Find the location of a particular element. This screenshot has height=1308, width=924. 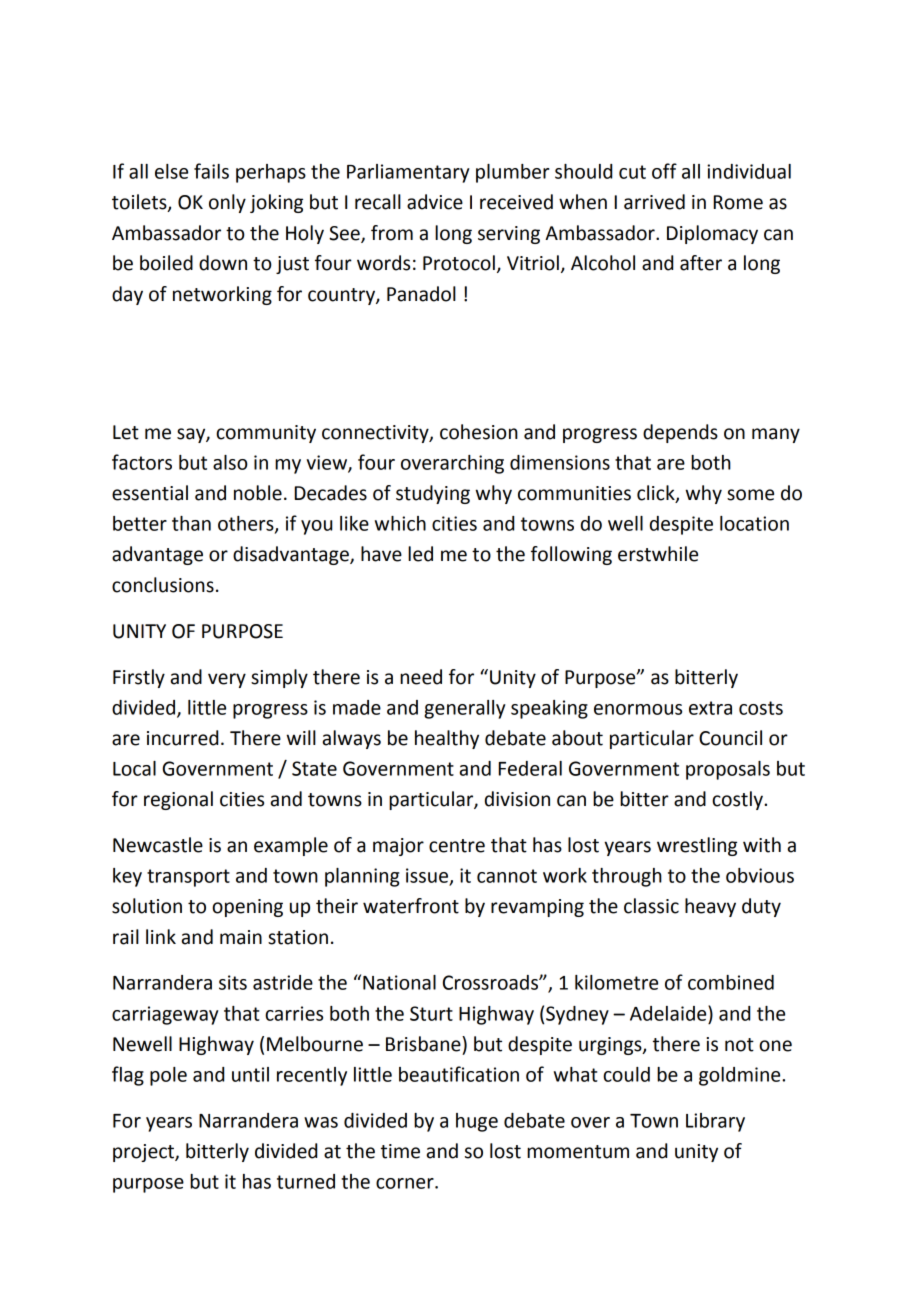

very is located at coordinates (227, 680).
